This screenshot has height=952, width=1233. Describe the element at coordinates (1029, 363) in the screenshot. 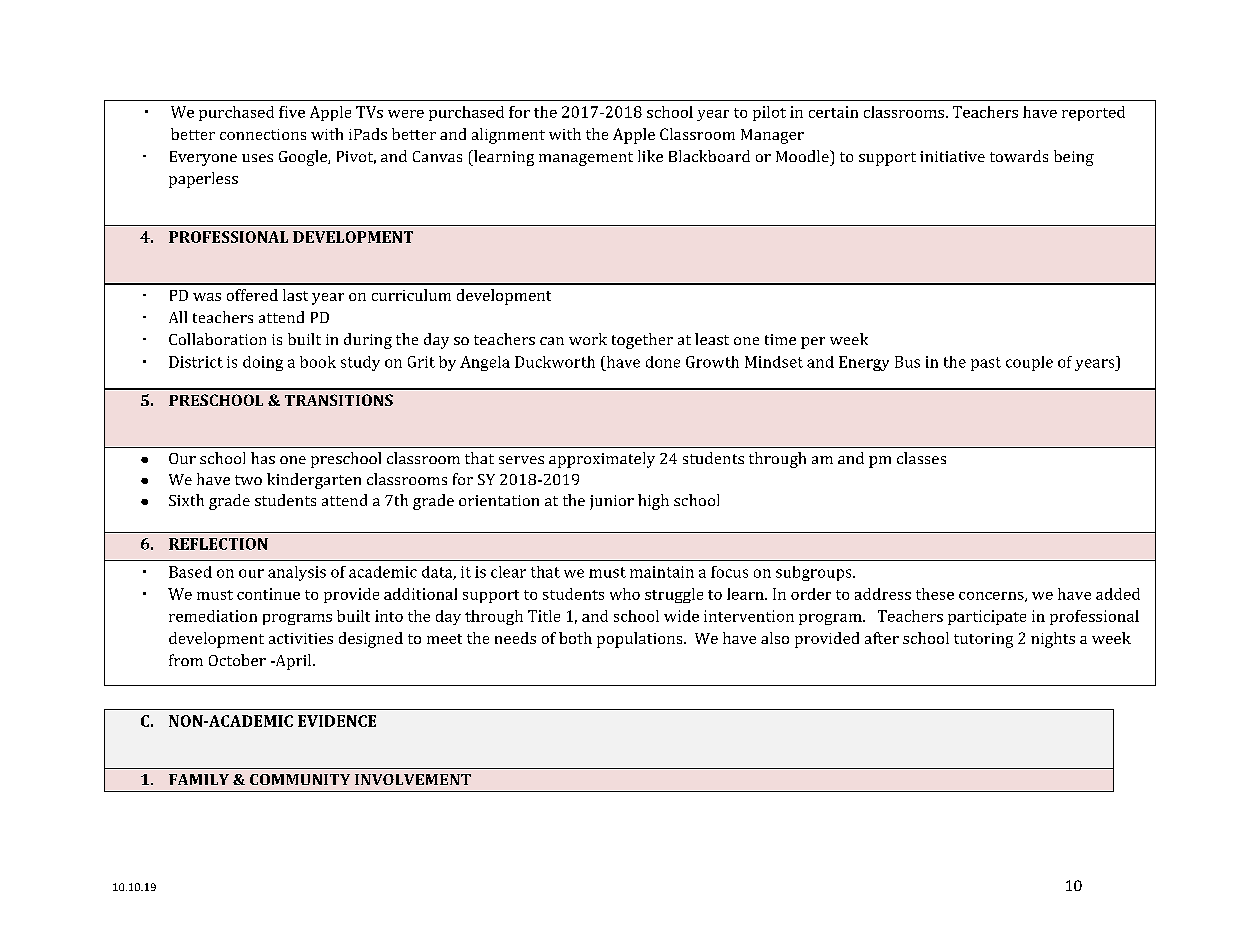

I see `couple` at that location.
